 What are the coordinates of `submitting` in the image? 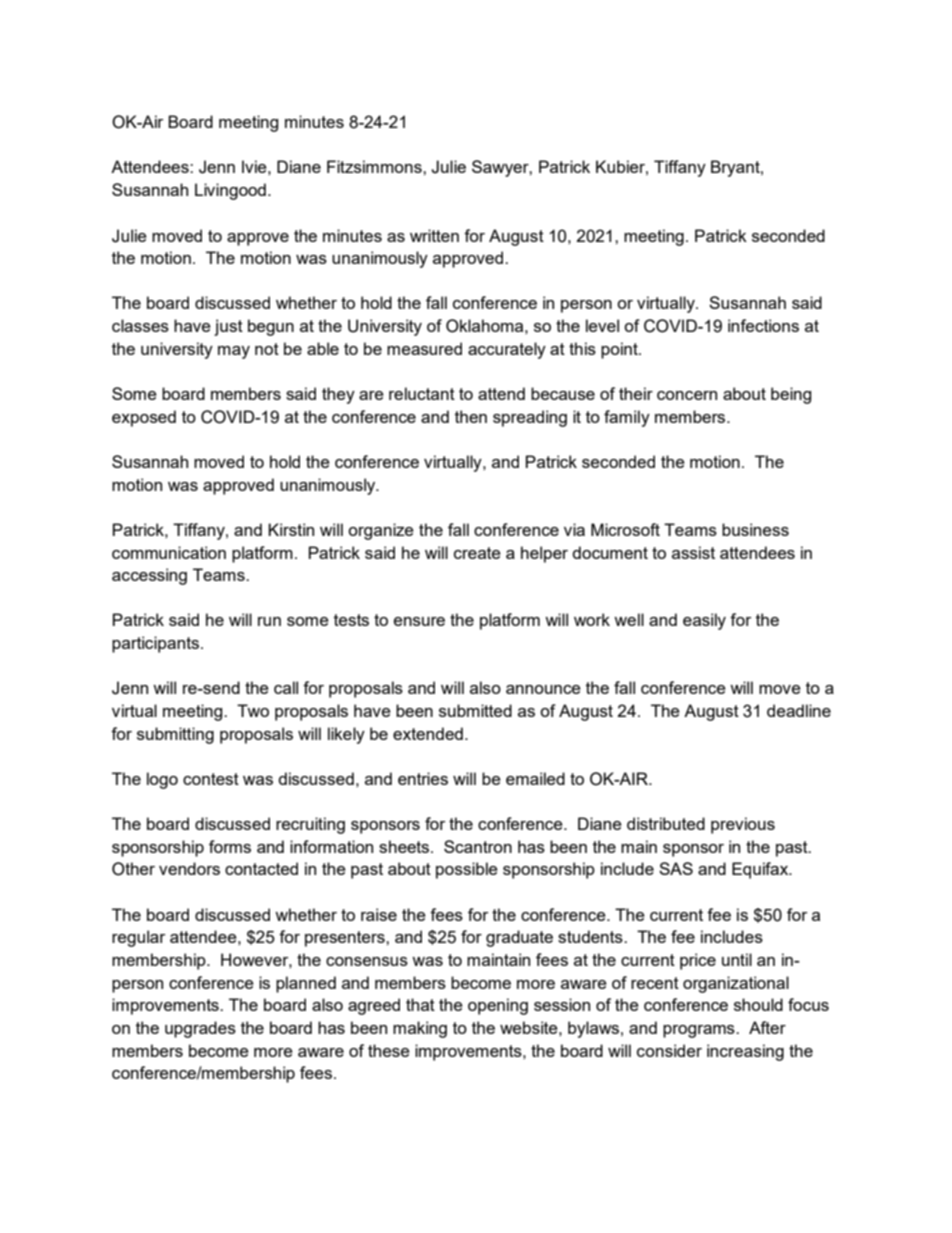 It's located at (175, 735).
